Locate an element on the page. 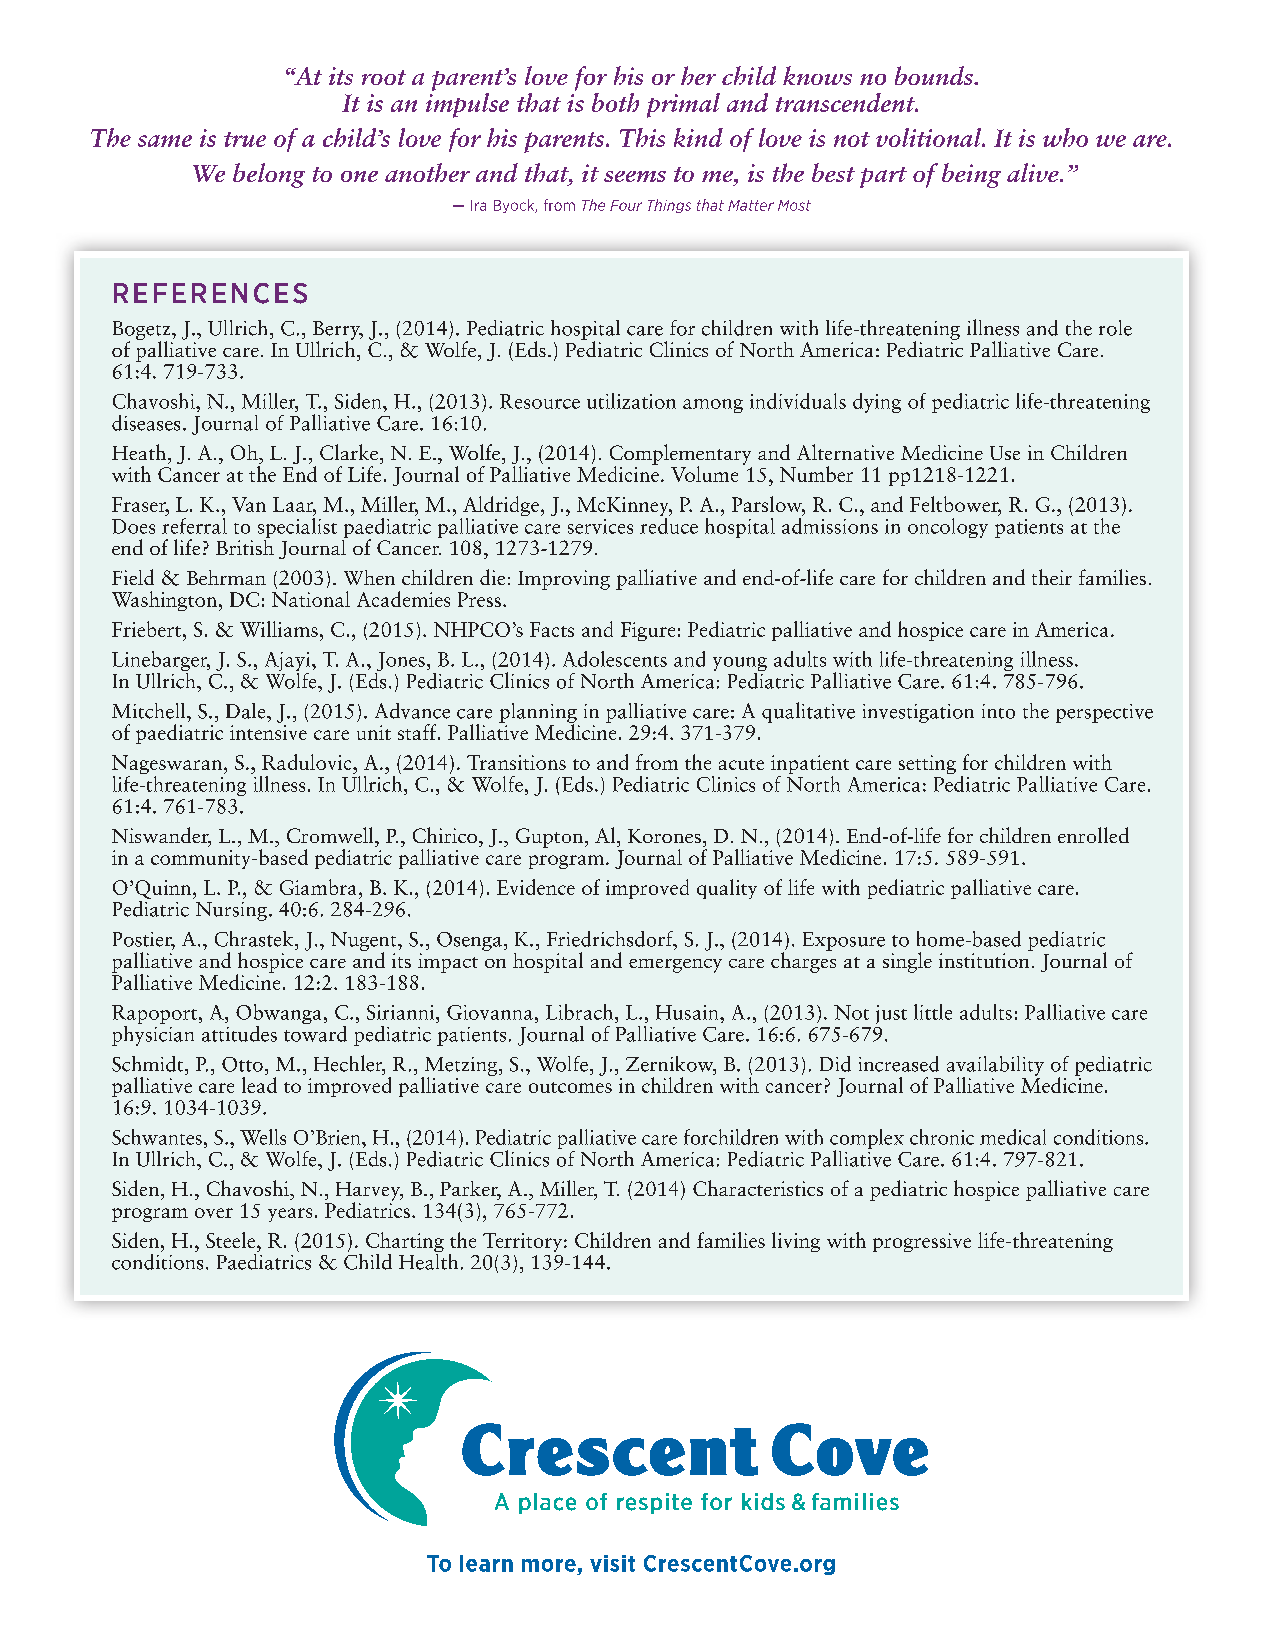  Evidence is located at coordinates (536, 887).
